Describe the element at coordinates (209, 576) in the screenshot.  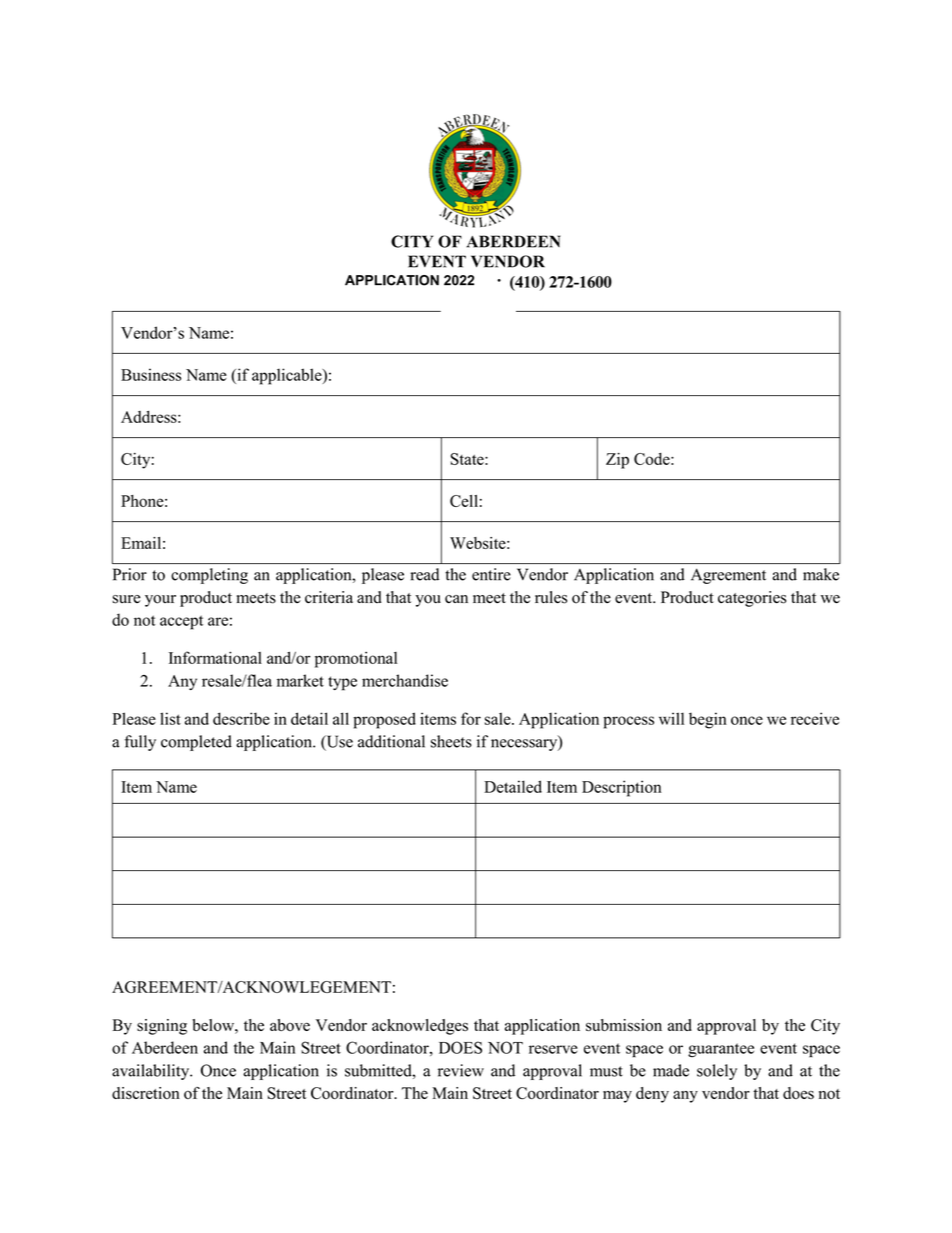
I see `completing` at that location.
